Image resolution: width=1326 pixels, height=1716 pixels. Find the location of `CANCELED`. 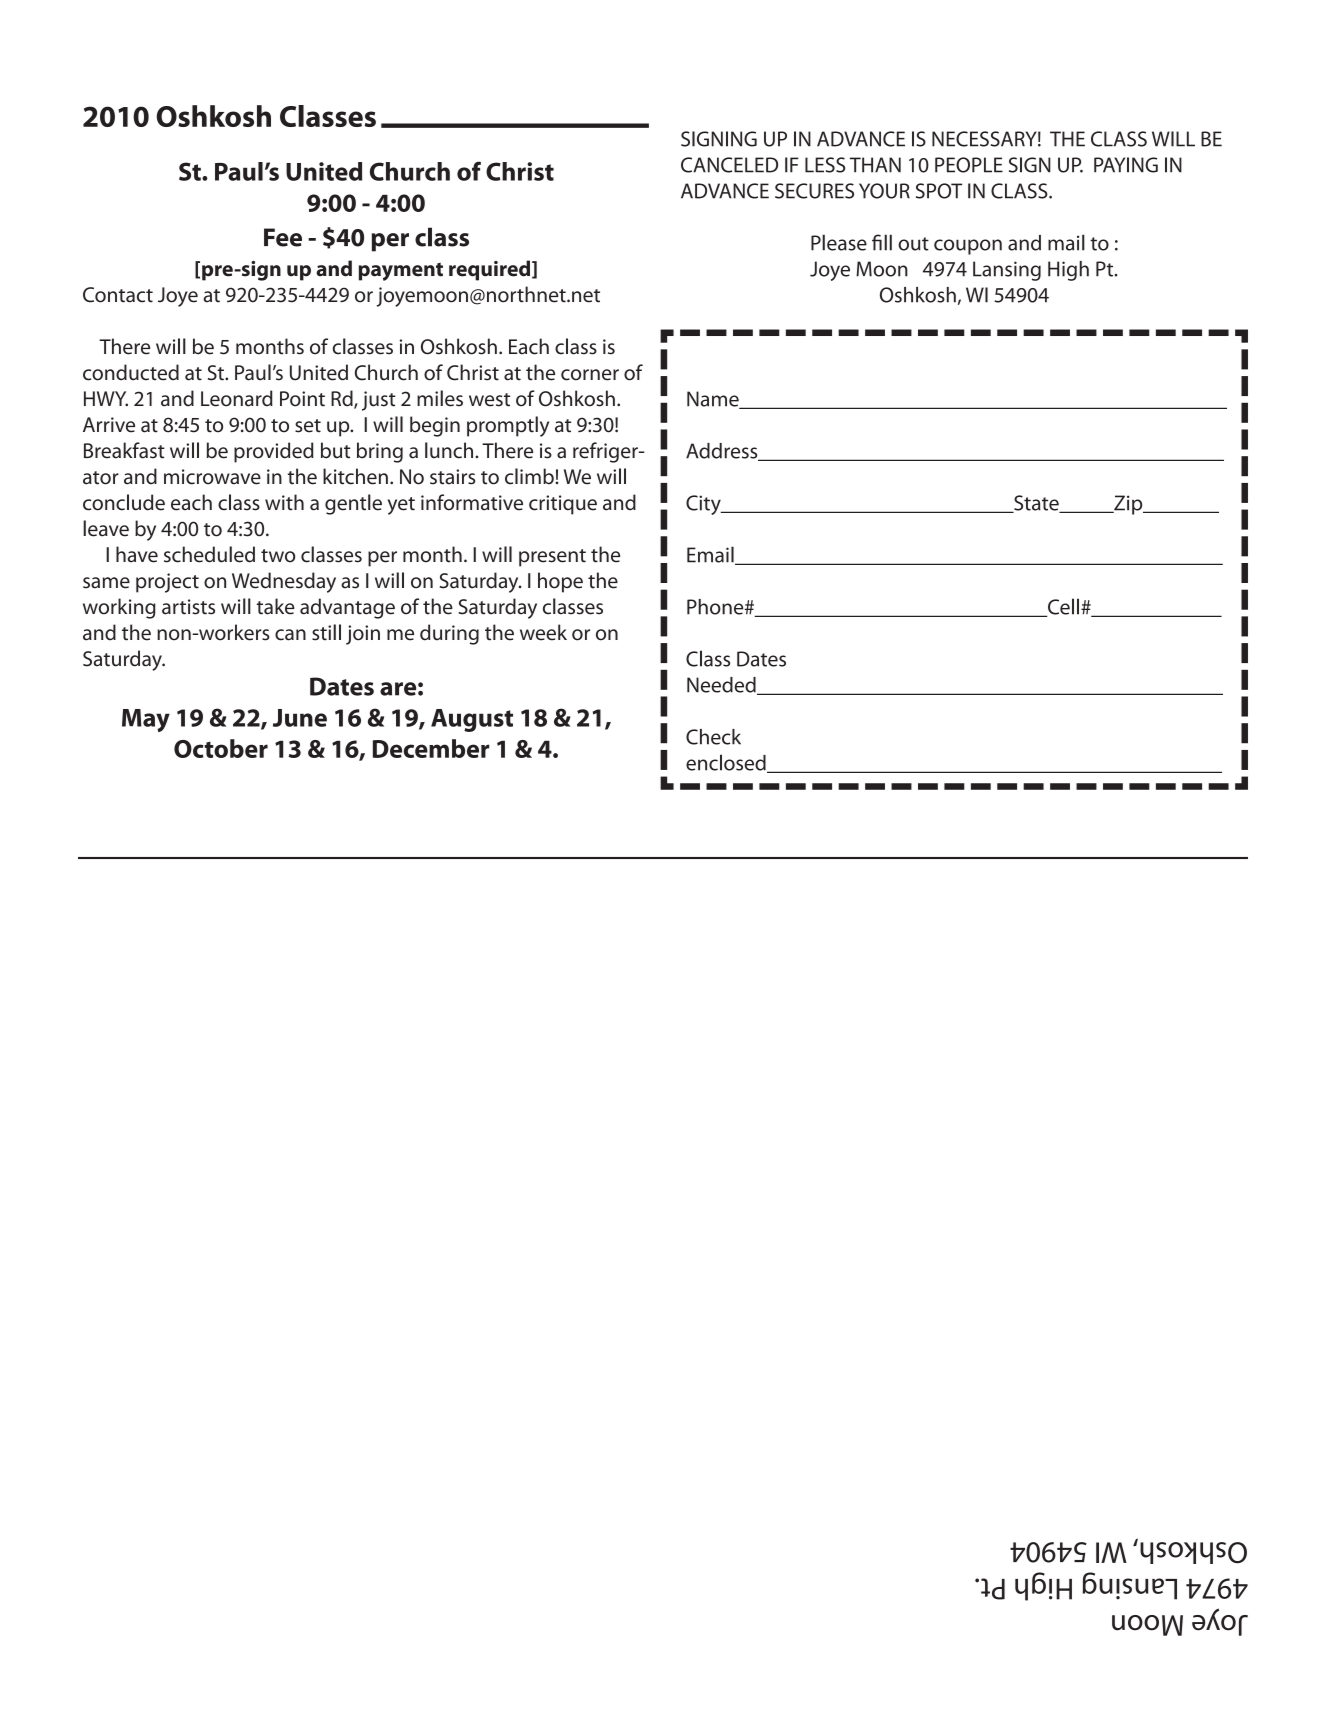

CANCELED is located at coordinates (729, 165).
